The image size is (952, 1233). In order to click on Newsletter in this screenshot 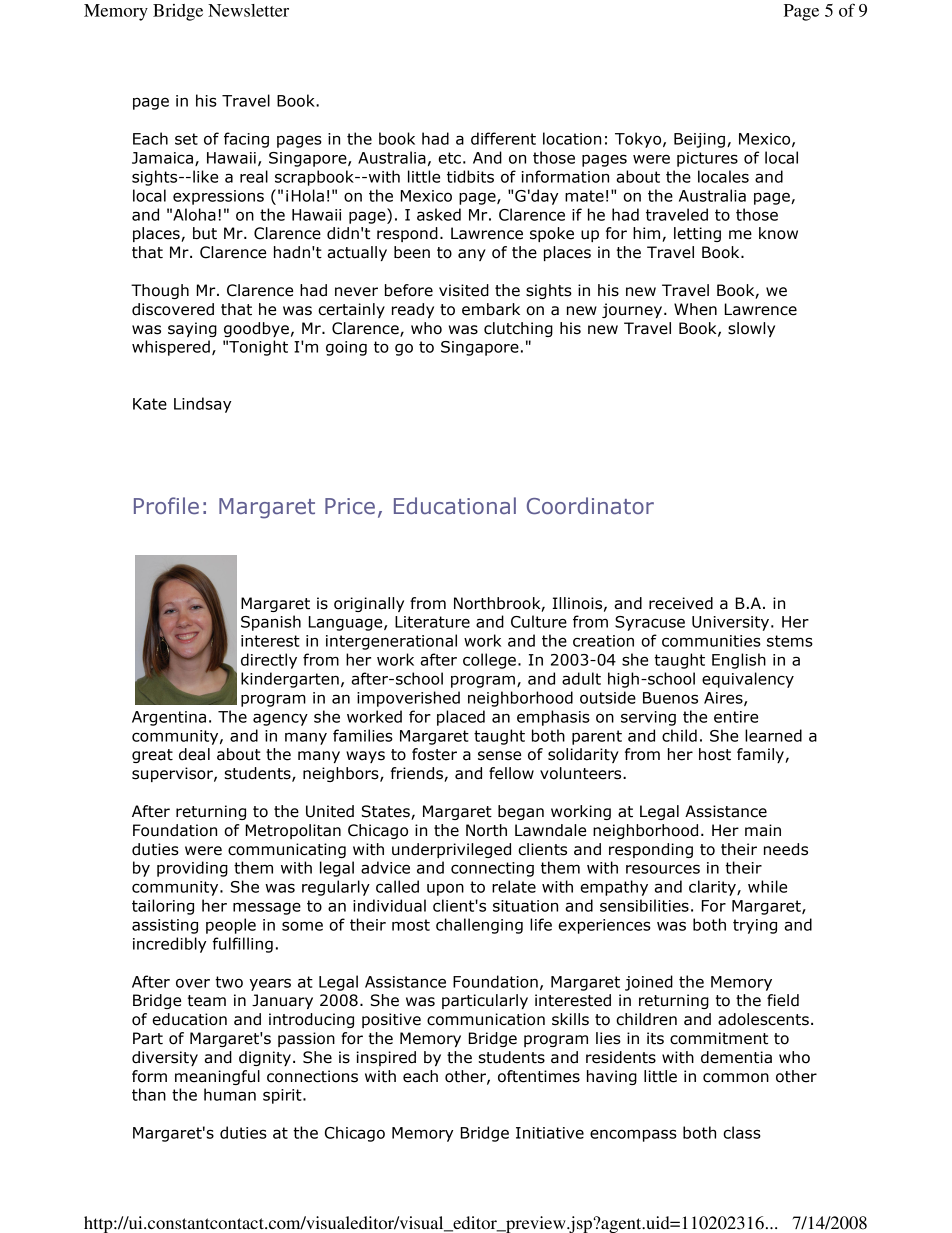, I will do `click(248, 10)`.
